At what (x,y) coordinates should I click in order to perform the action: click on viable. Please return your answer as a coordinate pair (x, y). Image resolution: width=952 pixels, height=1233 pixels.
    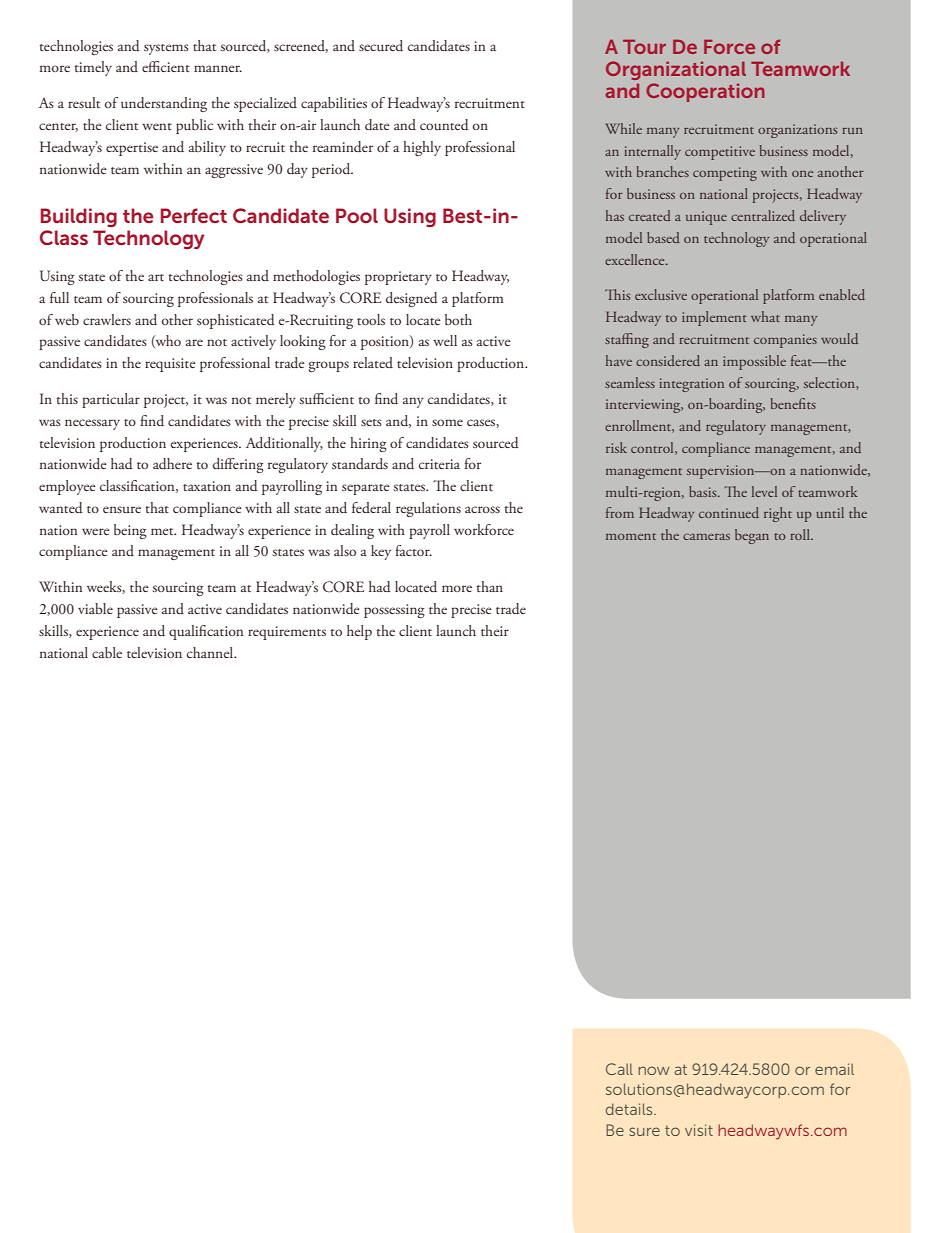
    Looking at the image, I should click on (95, 608).
